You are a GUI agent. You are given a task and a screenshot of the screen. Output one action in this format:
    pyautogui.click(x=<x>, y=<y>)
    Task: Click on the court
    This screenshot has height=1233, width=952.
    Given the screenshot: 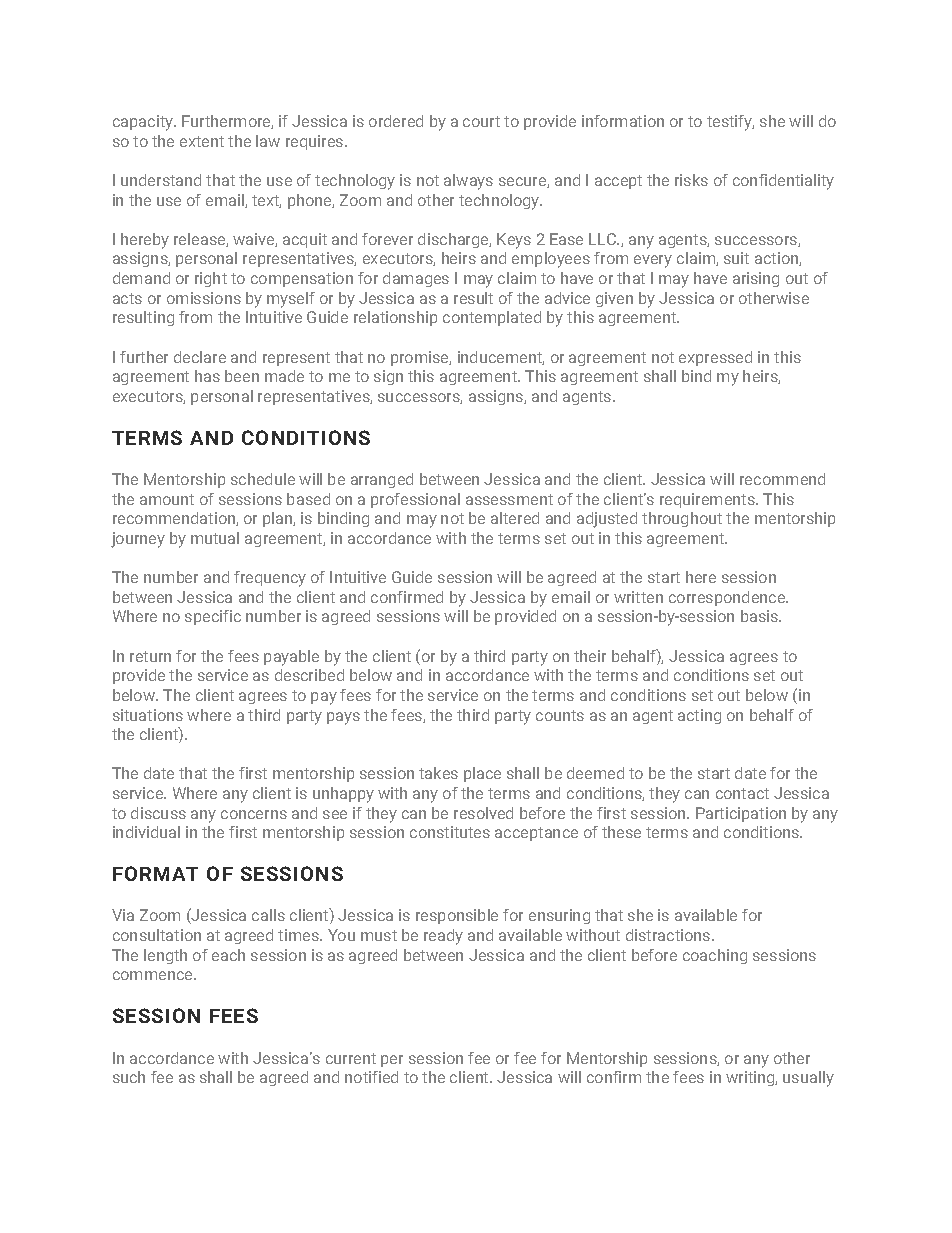 What is the action you would take?
    pyautogui.click(x=481, y=121)
